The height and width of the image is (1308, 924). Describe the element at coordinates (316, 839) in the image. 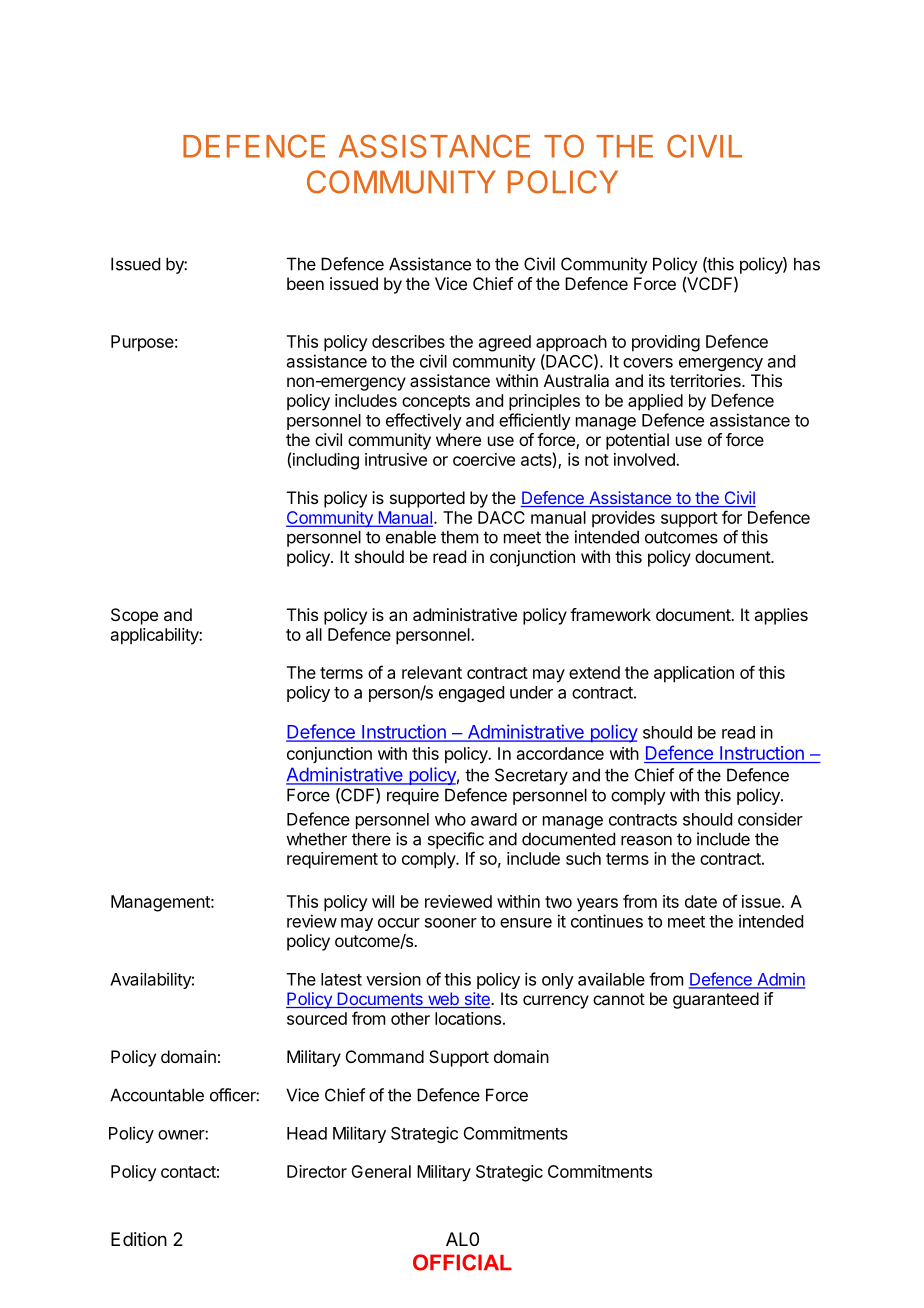

I see `whether` at that location.
